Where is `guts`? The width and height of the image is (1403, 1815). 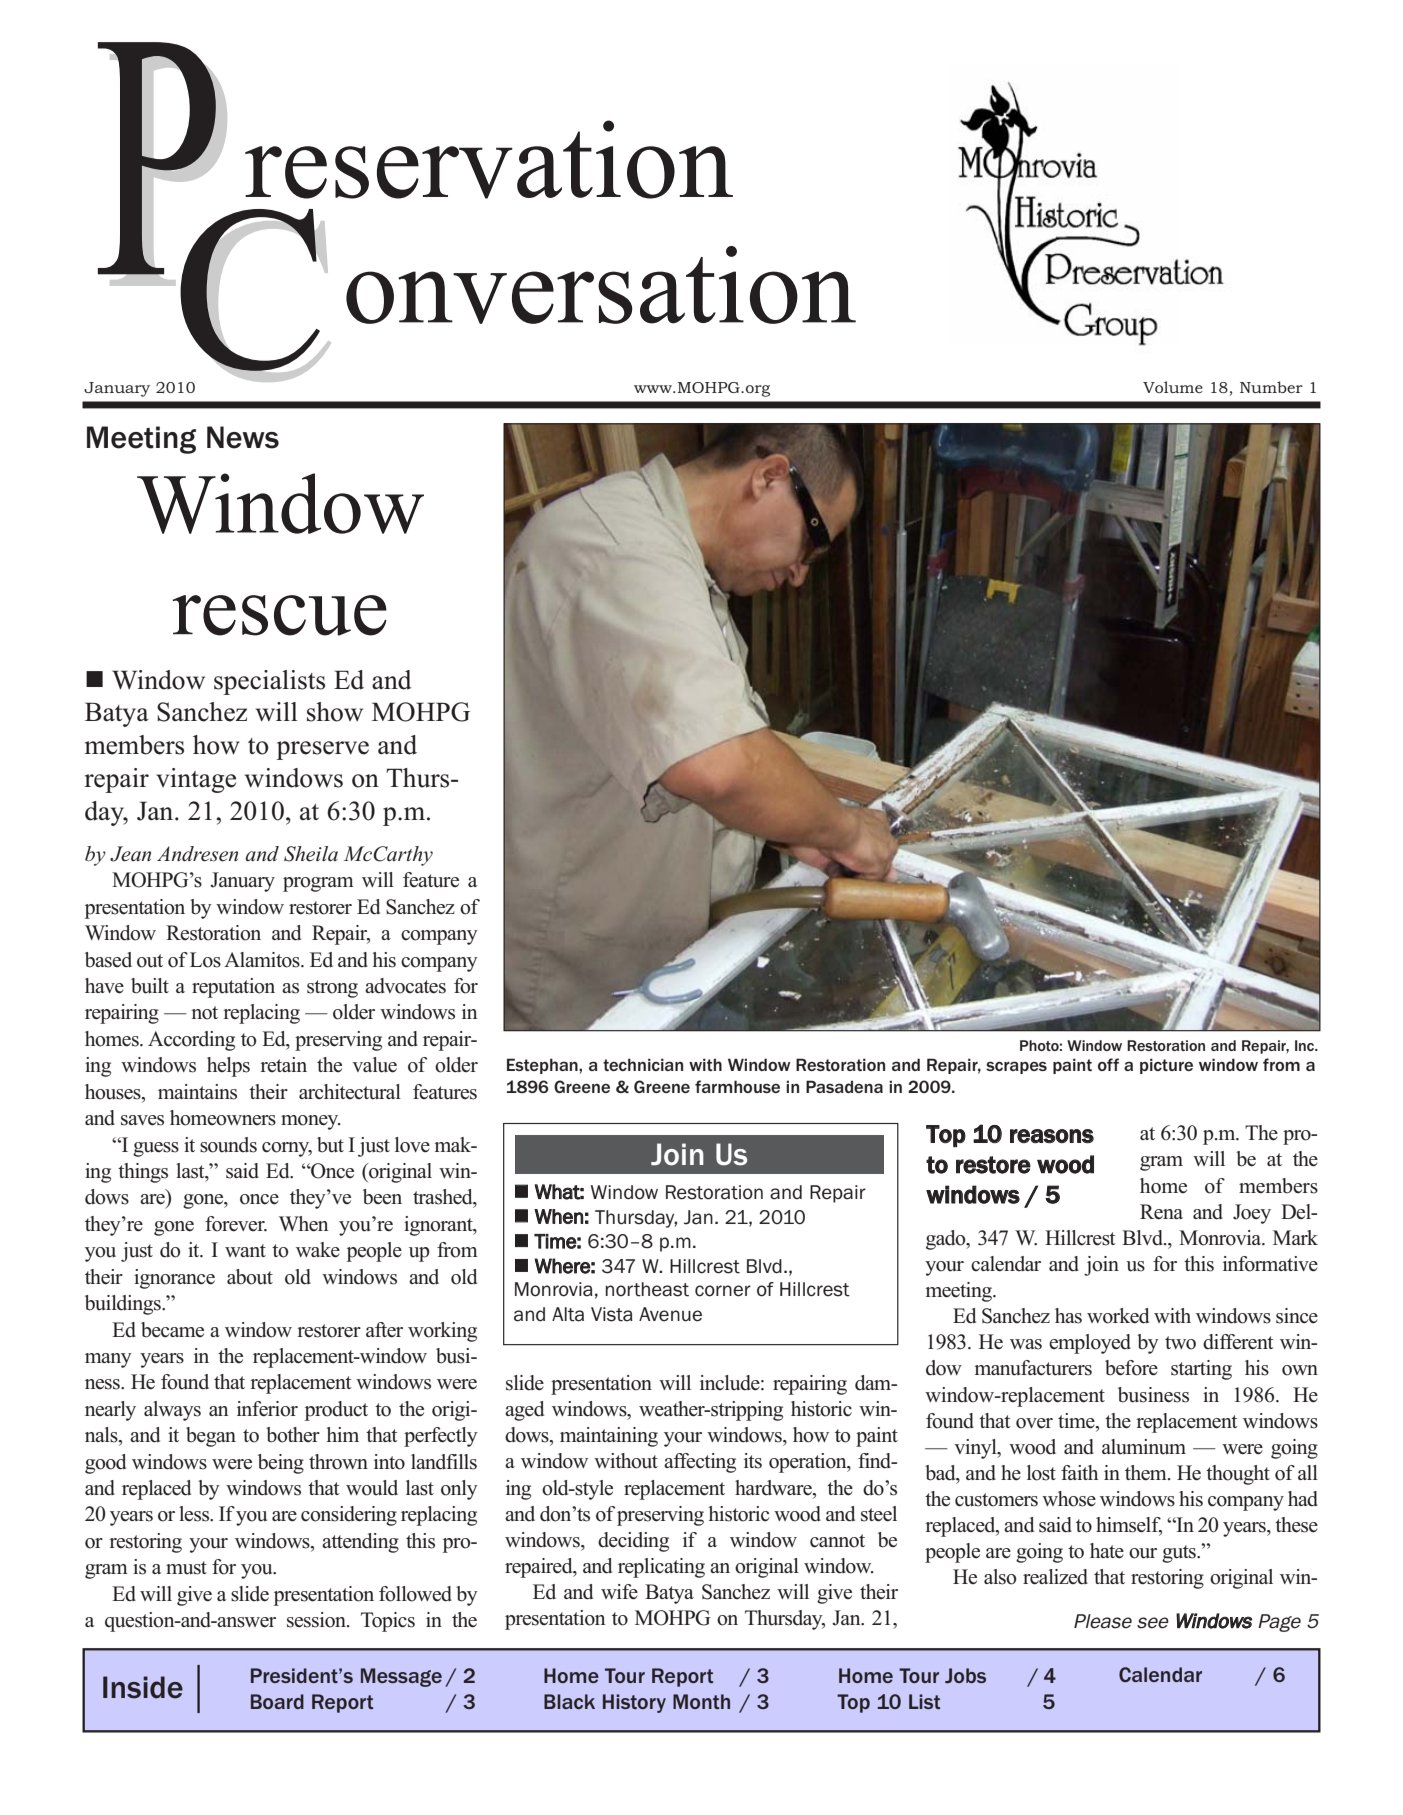 guts is located at coordinates (1180, 1554).
